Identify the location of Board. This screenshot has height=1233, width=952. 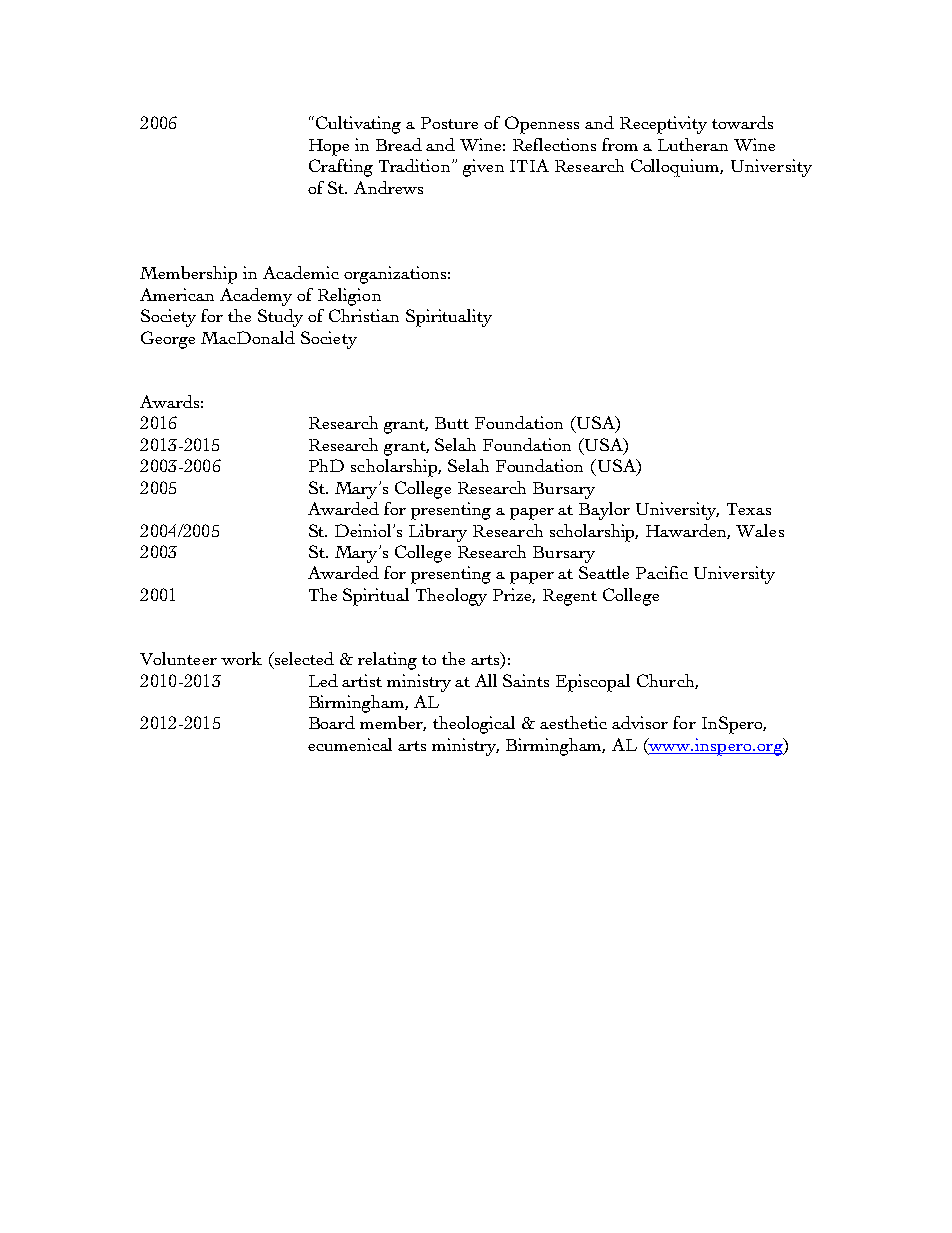
(332, 722).
